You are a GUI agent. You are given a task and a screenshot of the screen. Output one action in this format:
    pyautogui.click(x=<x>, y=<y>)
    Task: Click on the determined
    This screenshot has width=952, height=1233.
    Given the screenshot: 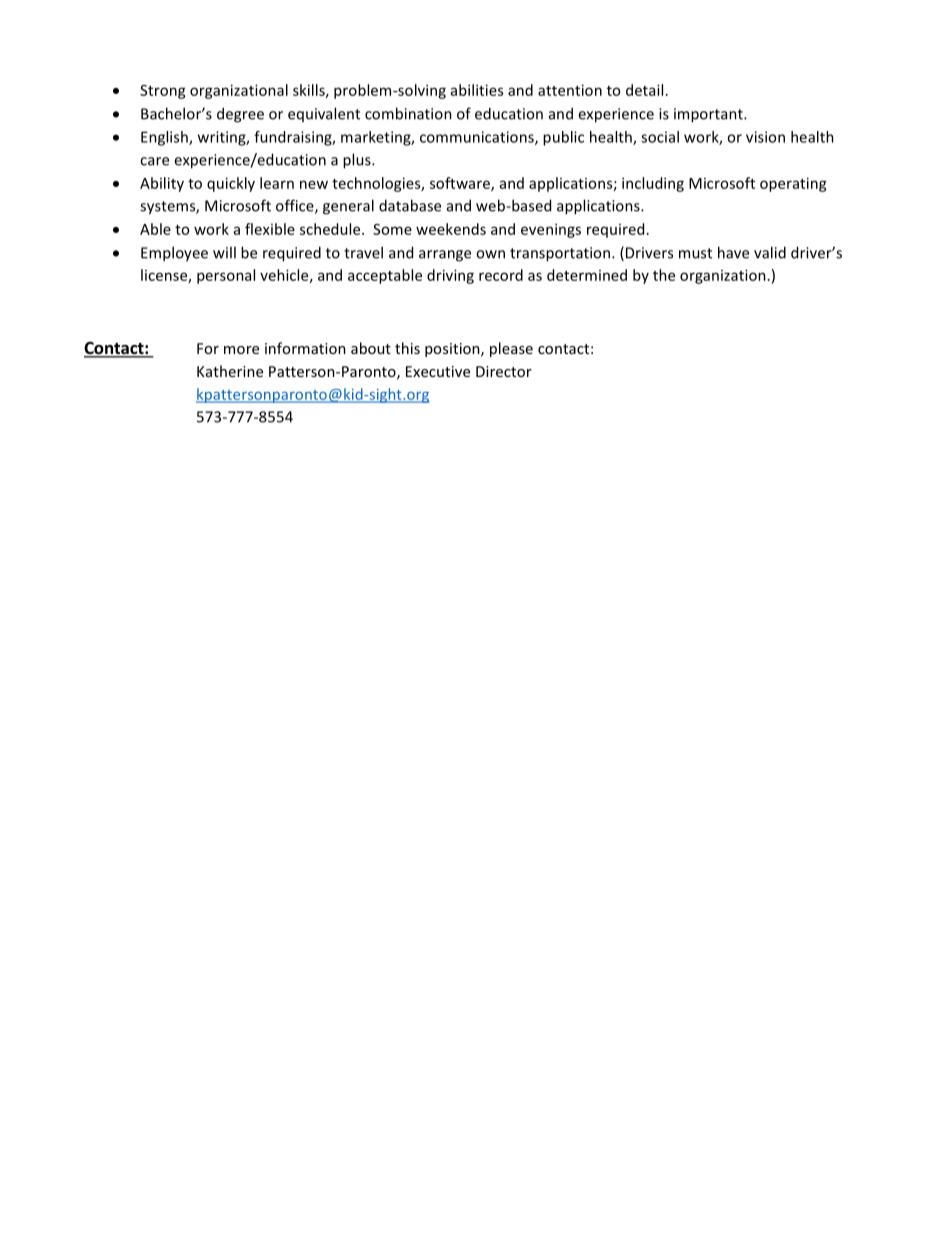 What is the action you would take?
    pyautogui.click(x=587, y=275)
